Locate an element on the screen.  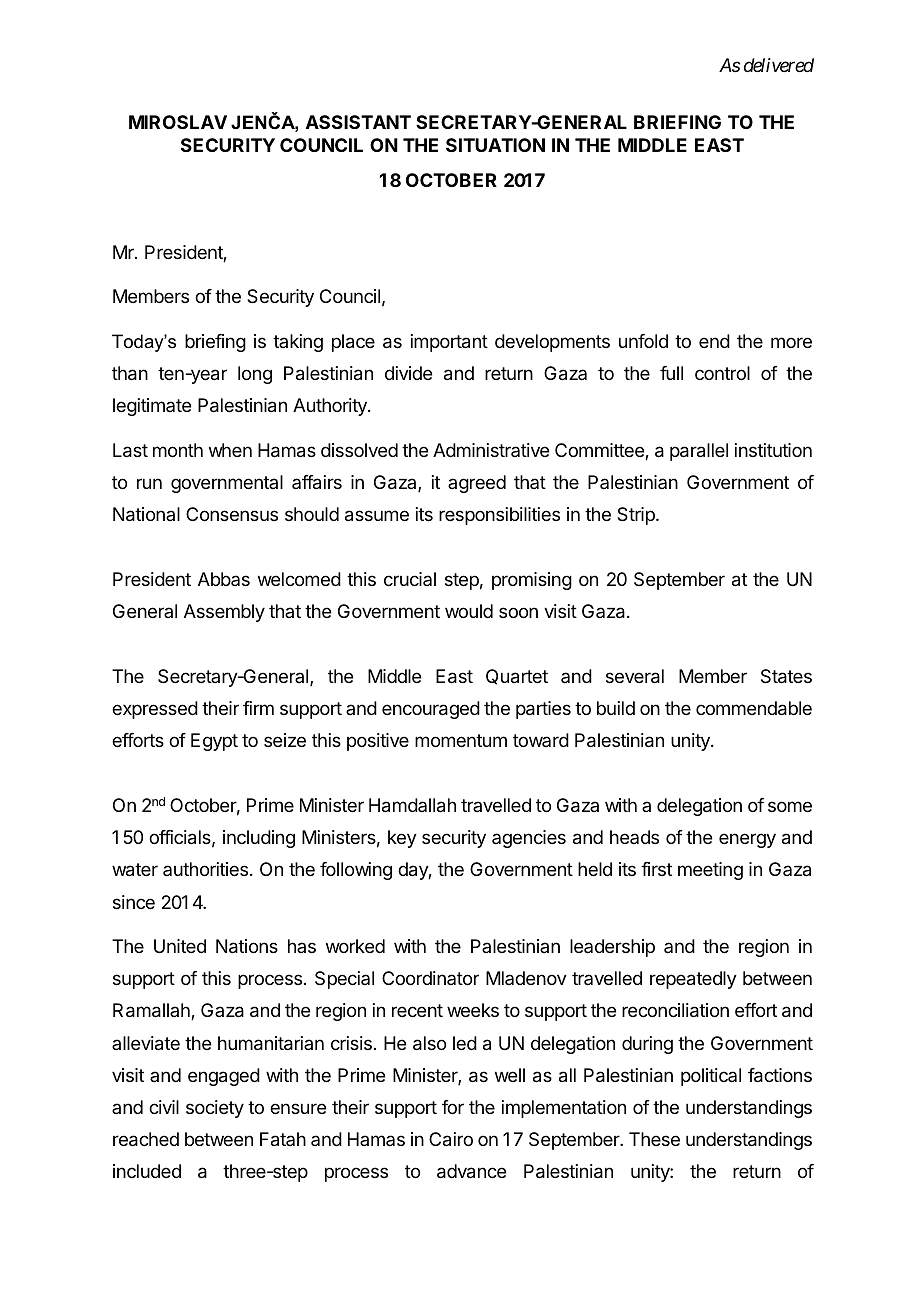
authorities is located at coordinates (207, 869).
